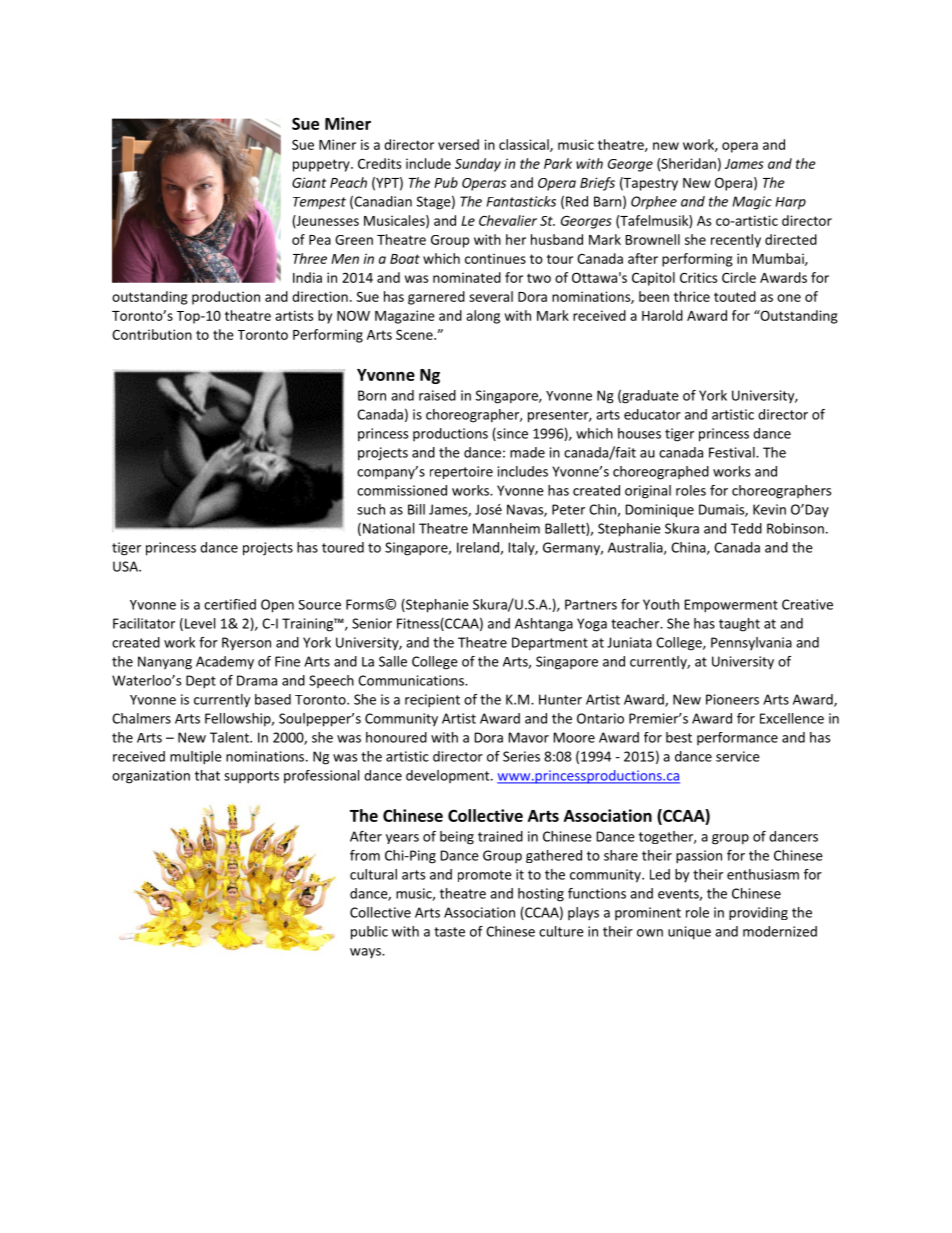 Image resolution: width=952 pixels, height=1233 pixels. I want to click on Contribution, so click(152, 334).
